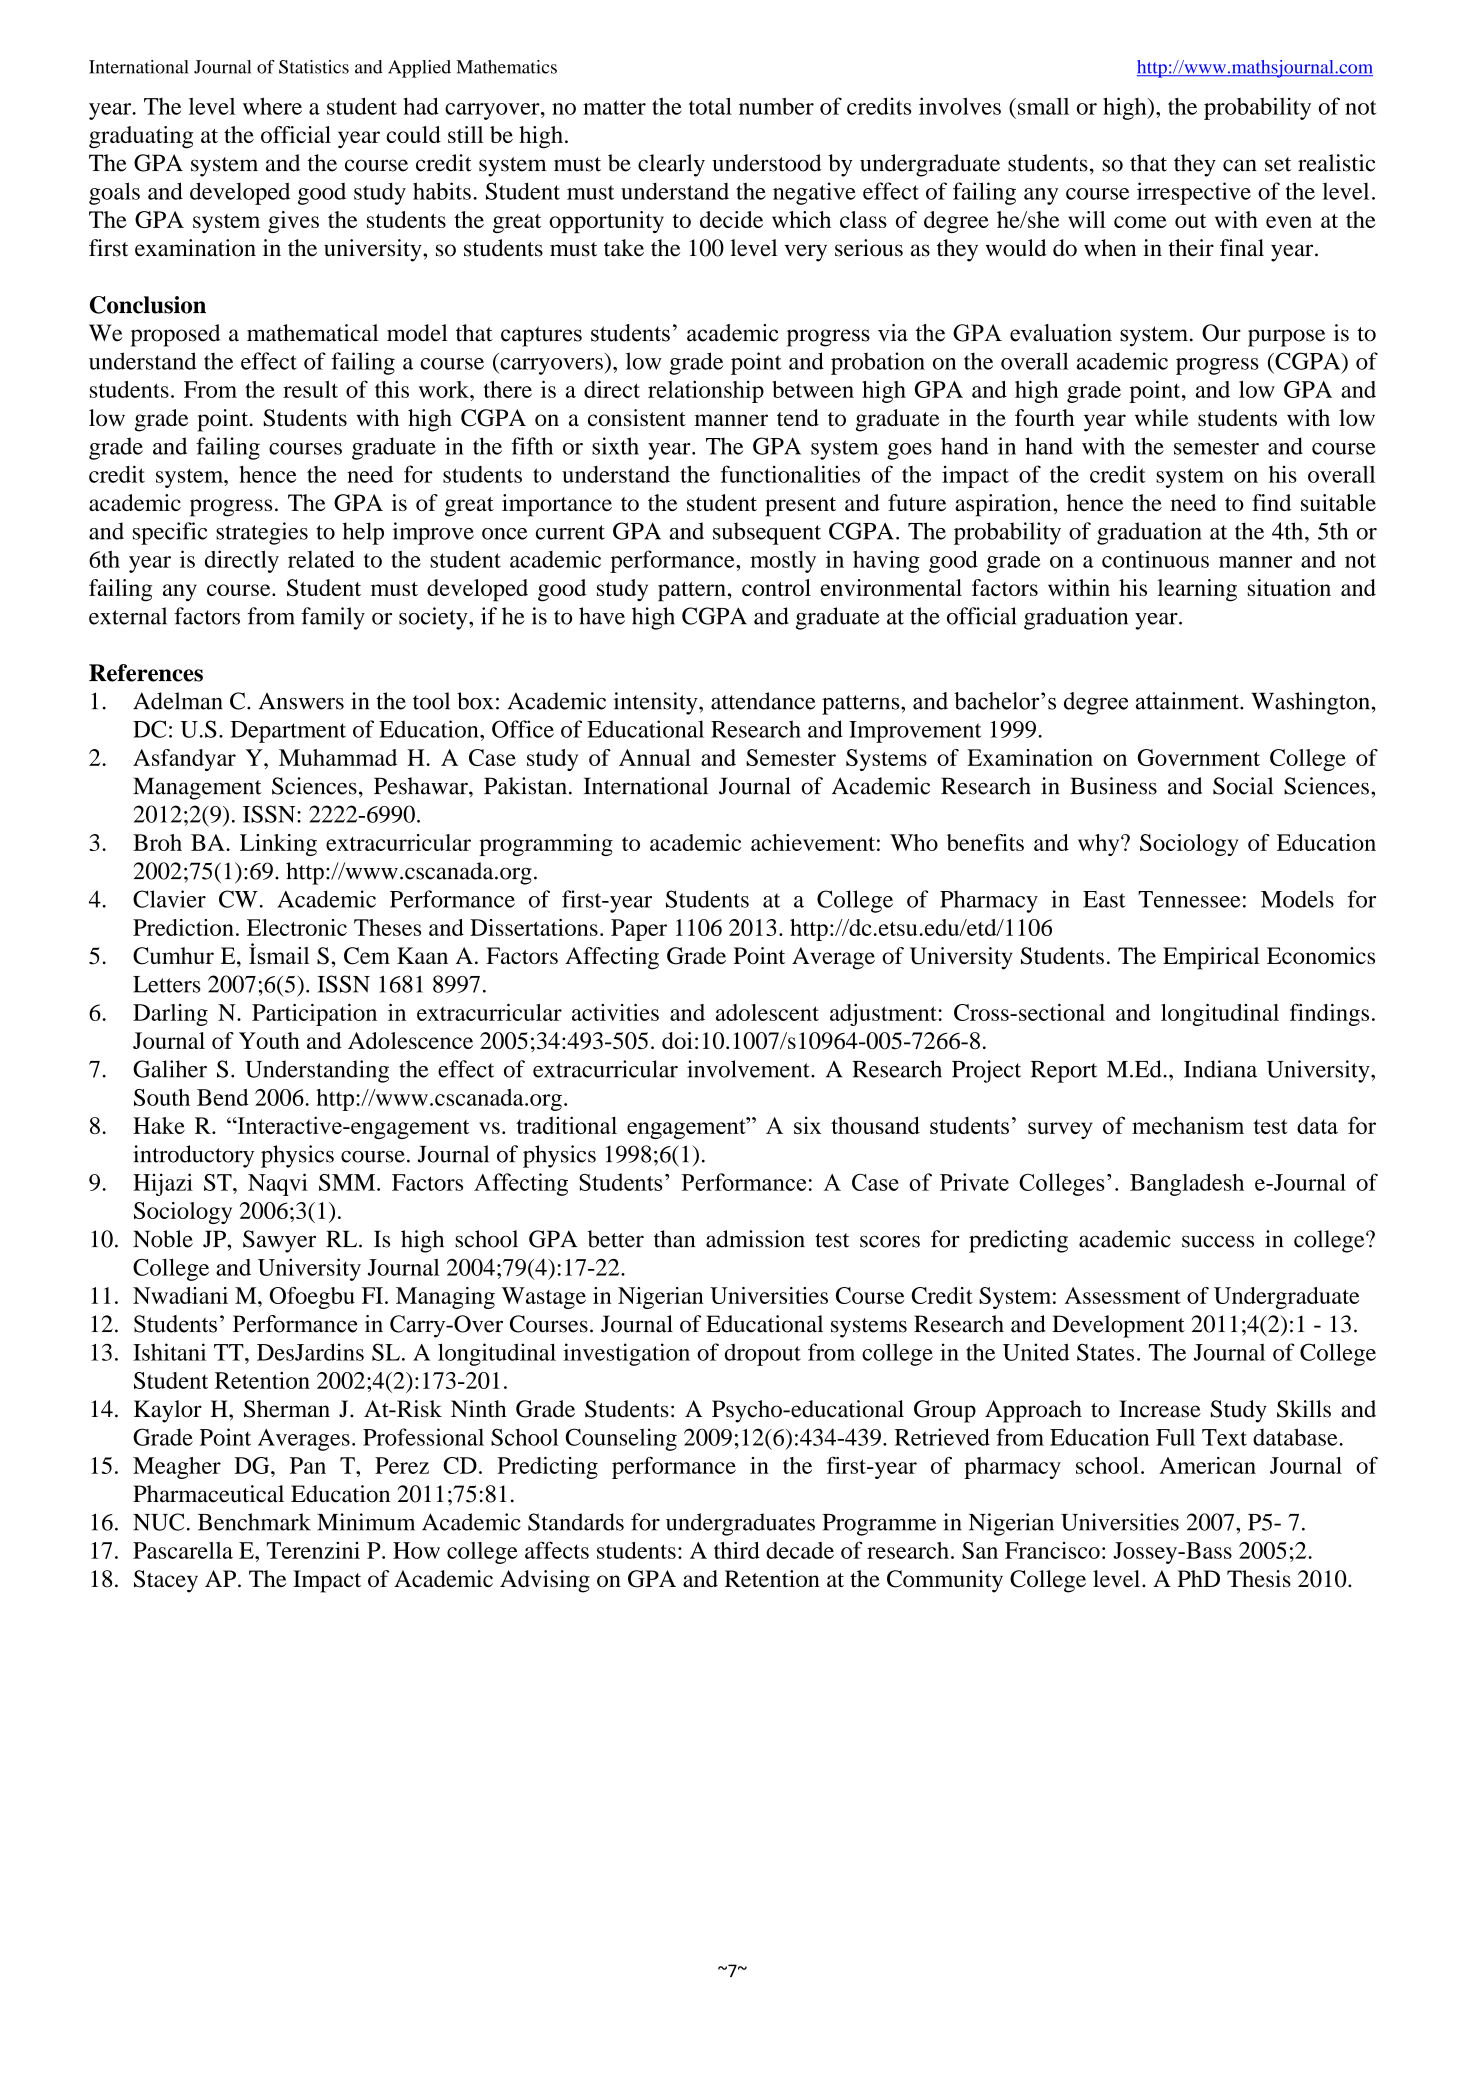 This page has height=2073, width=1465. What do you see at coordinates (710, 106) in the page?
I see `total` at bounding box center [710, 106].
